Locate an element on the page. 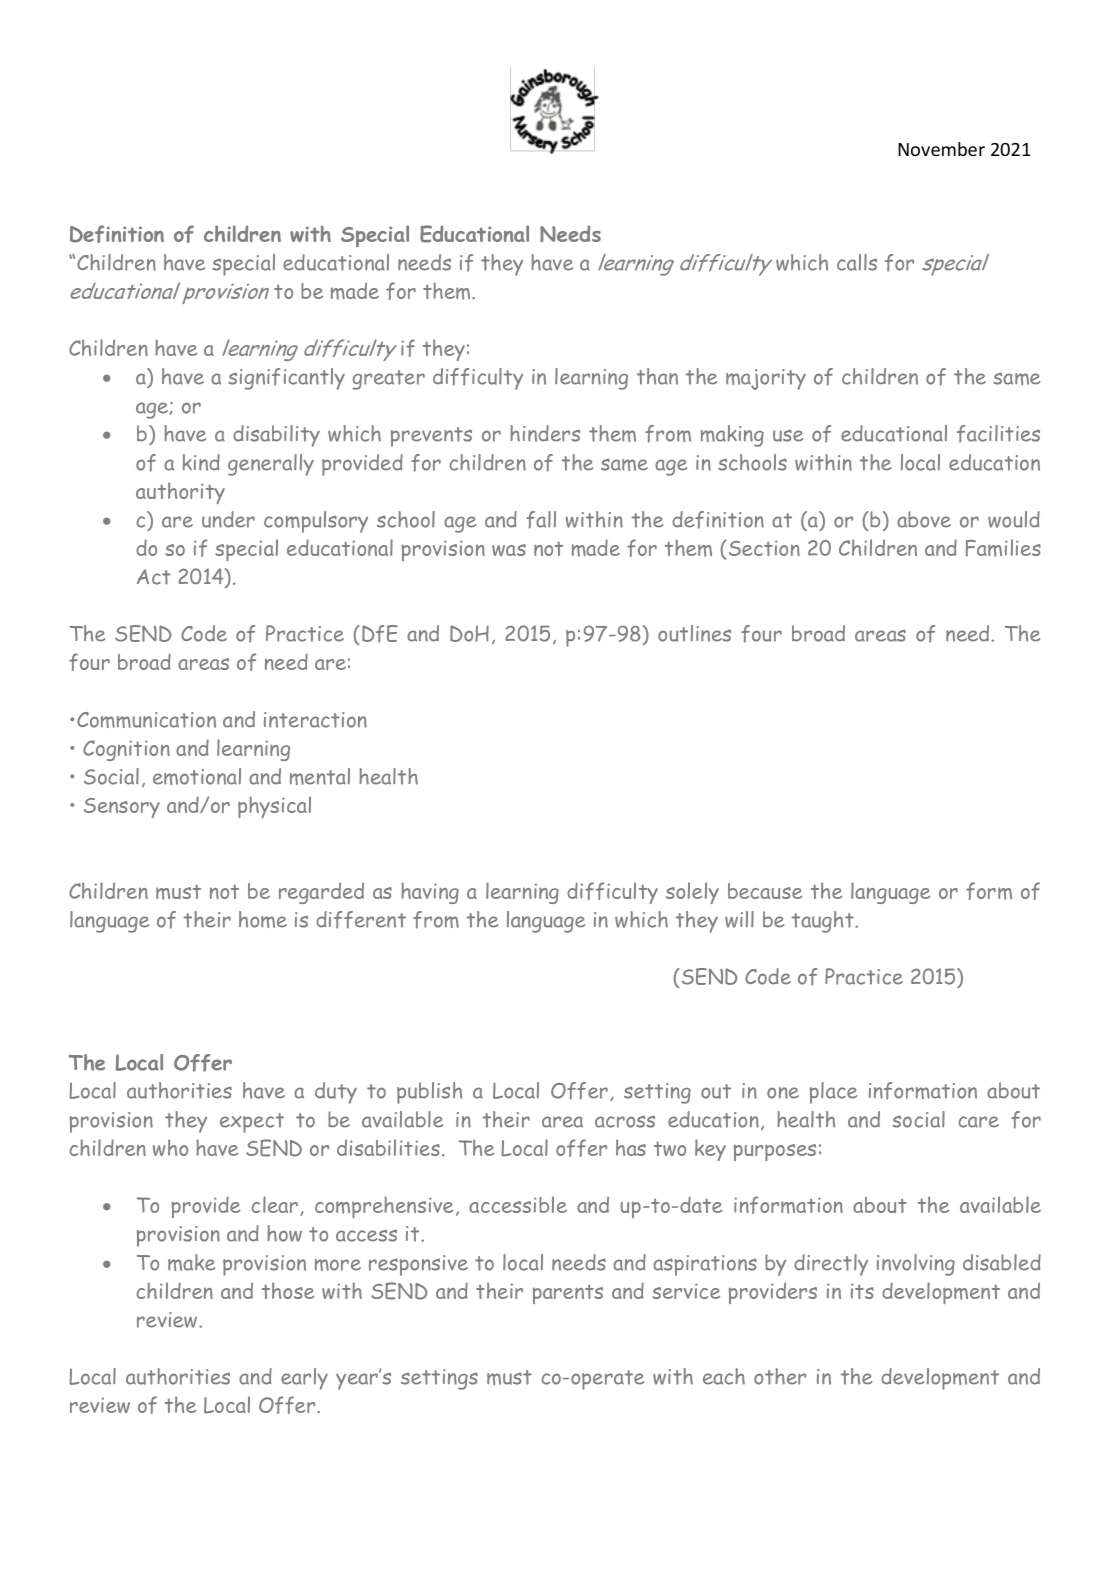  than is located at coordinates (657, 376).
